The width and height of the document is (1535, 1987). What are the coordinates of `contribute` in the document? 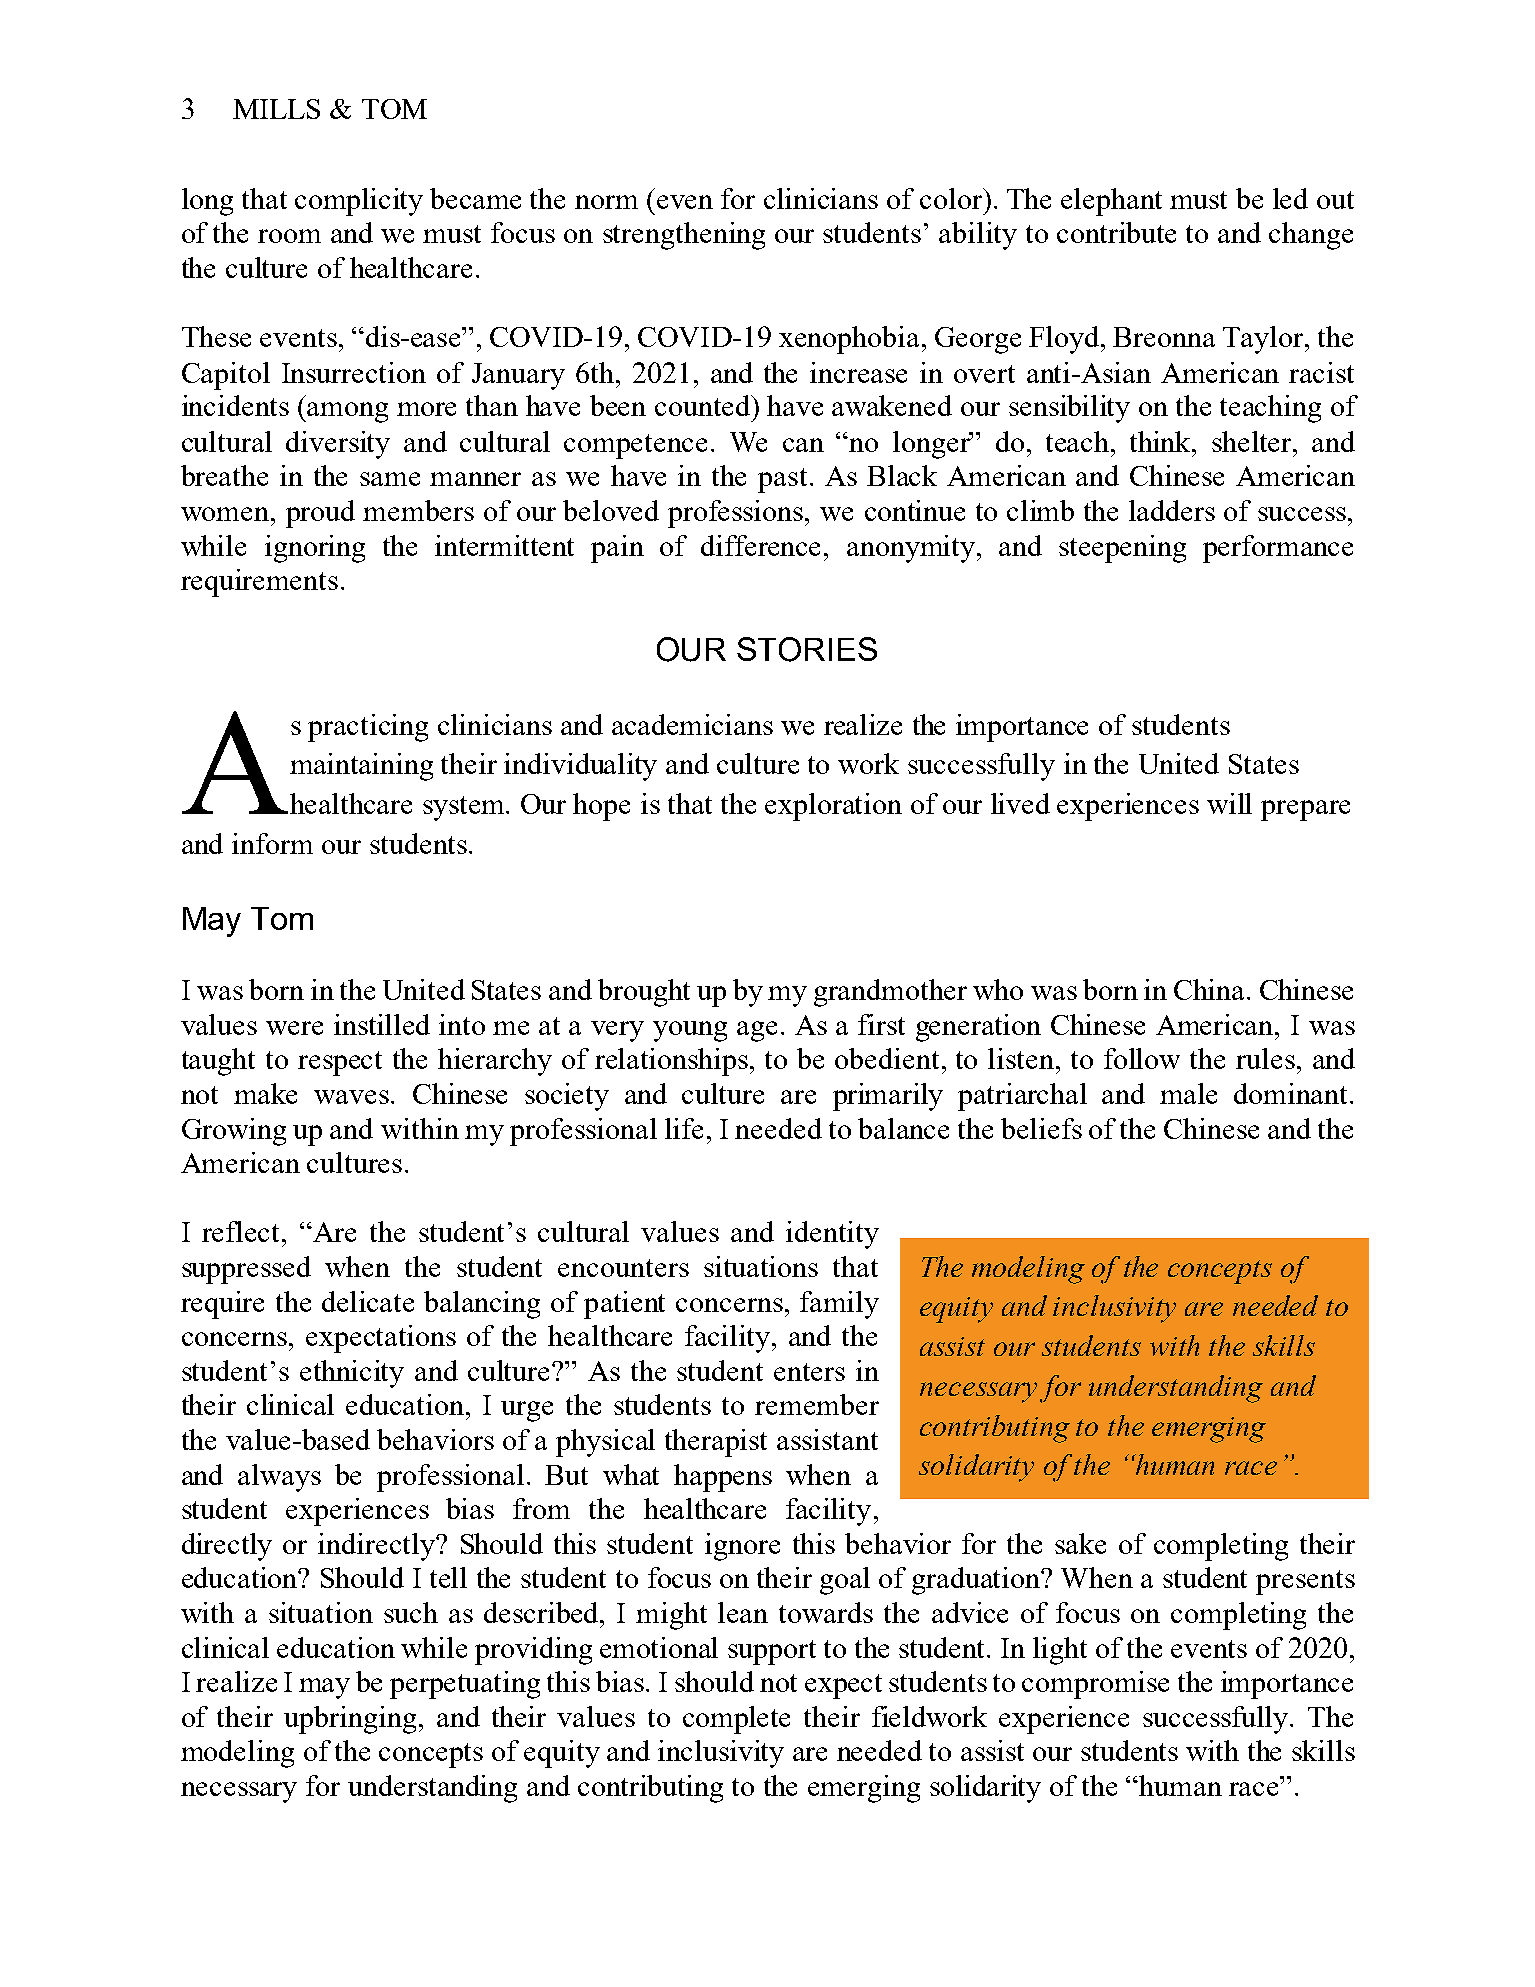 It's located at (1116, 232).
